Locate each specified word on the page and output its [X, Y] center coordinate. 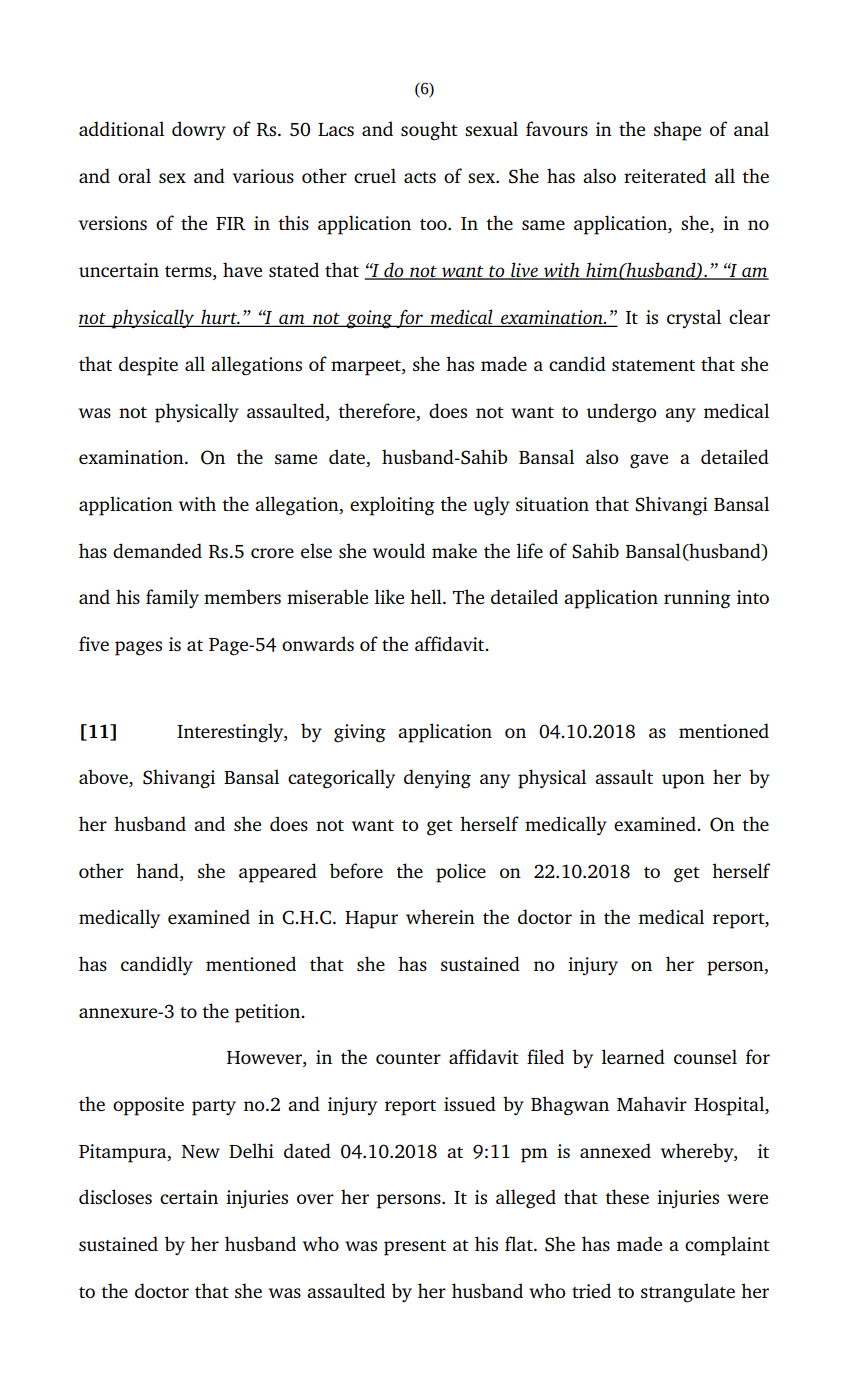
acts [420, 177]
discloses [115, 1196]
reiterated [665, 175]
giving [360, 733]
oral [134, 175]
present [415, 1248]
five [94, 643]
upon [683, 781]
